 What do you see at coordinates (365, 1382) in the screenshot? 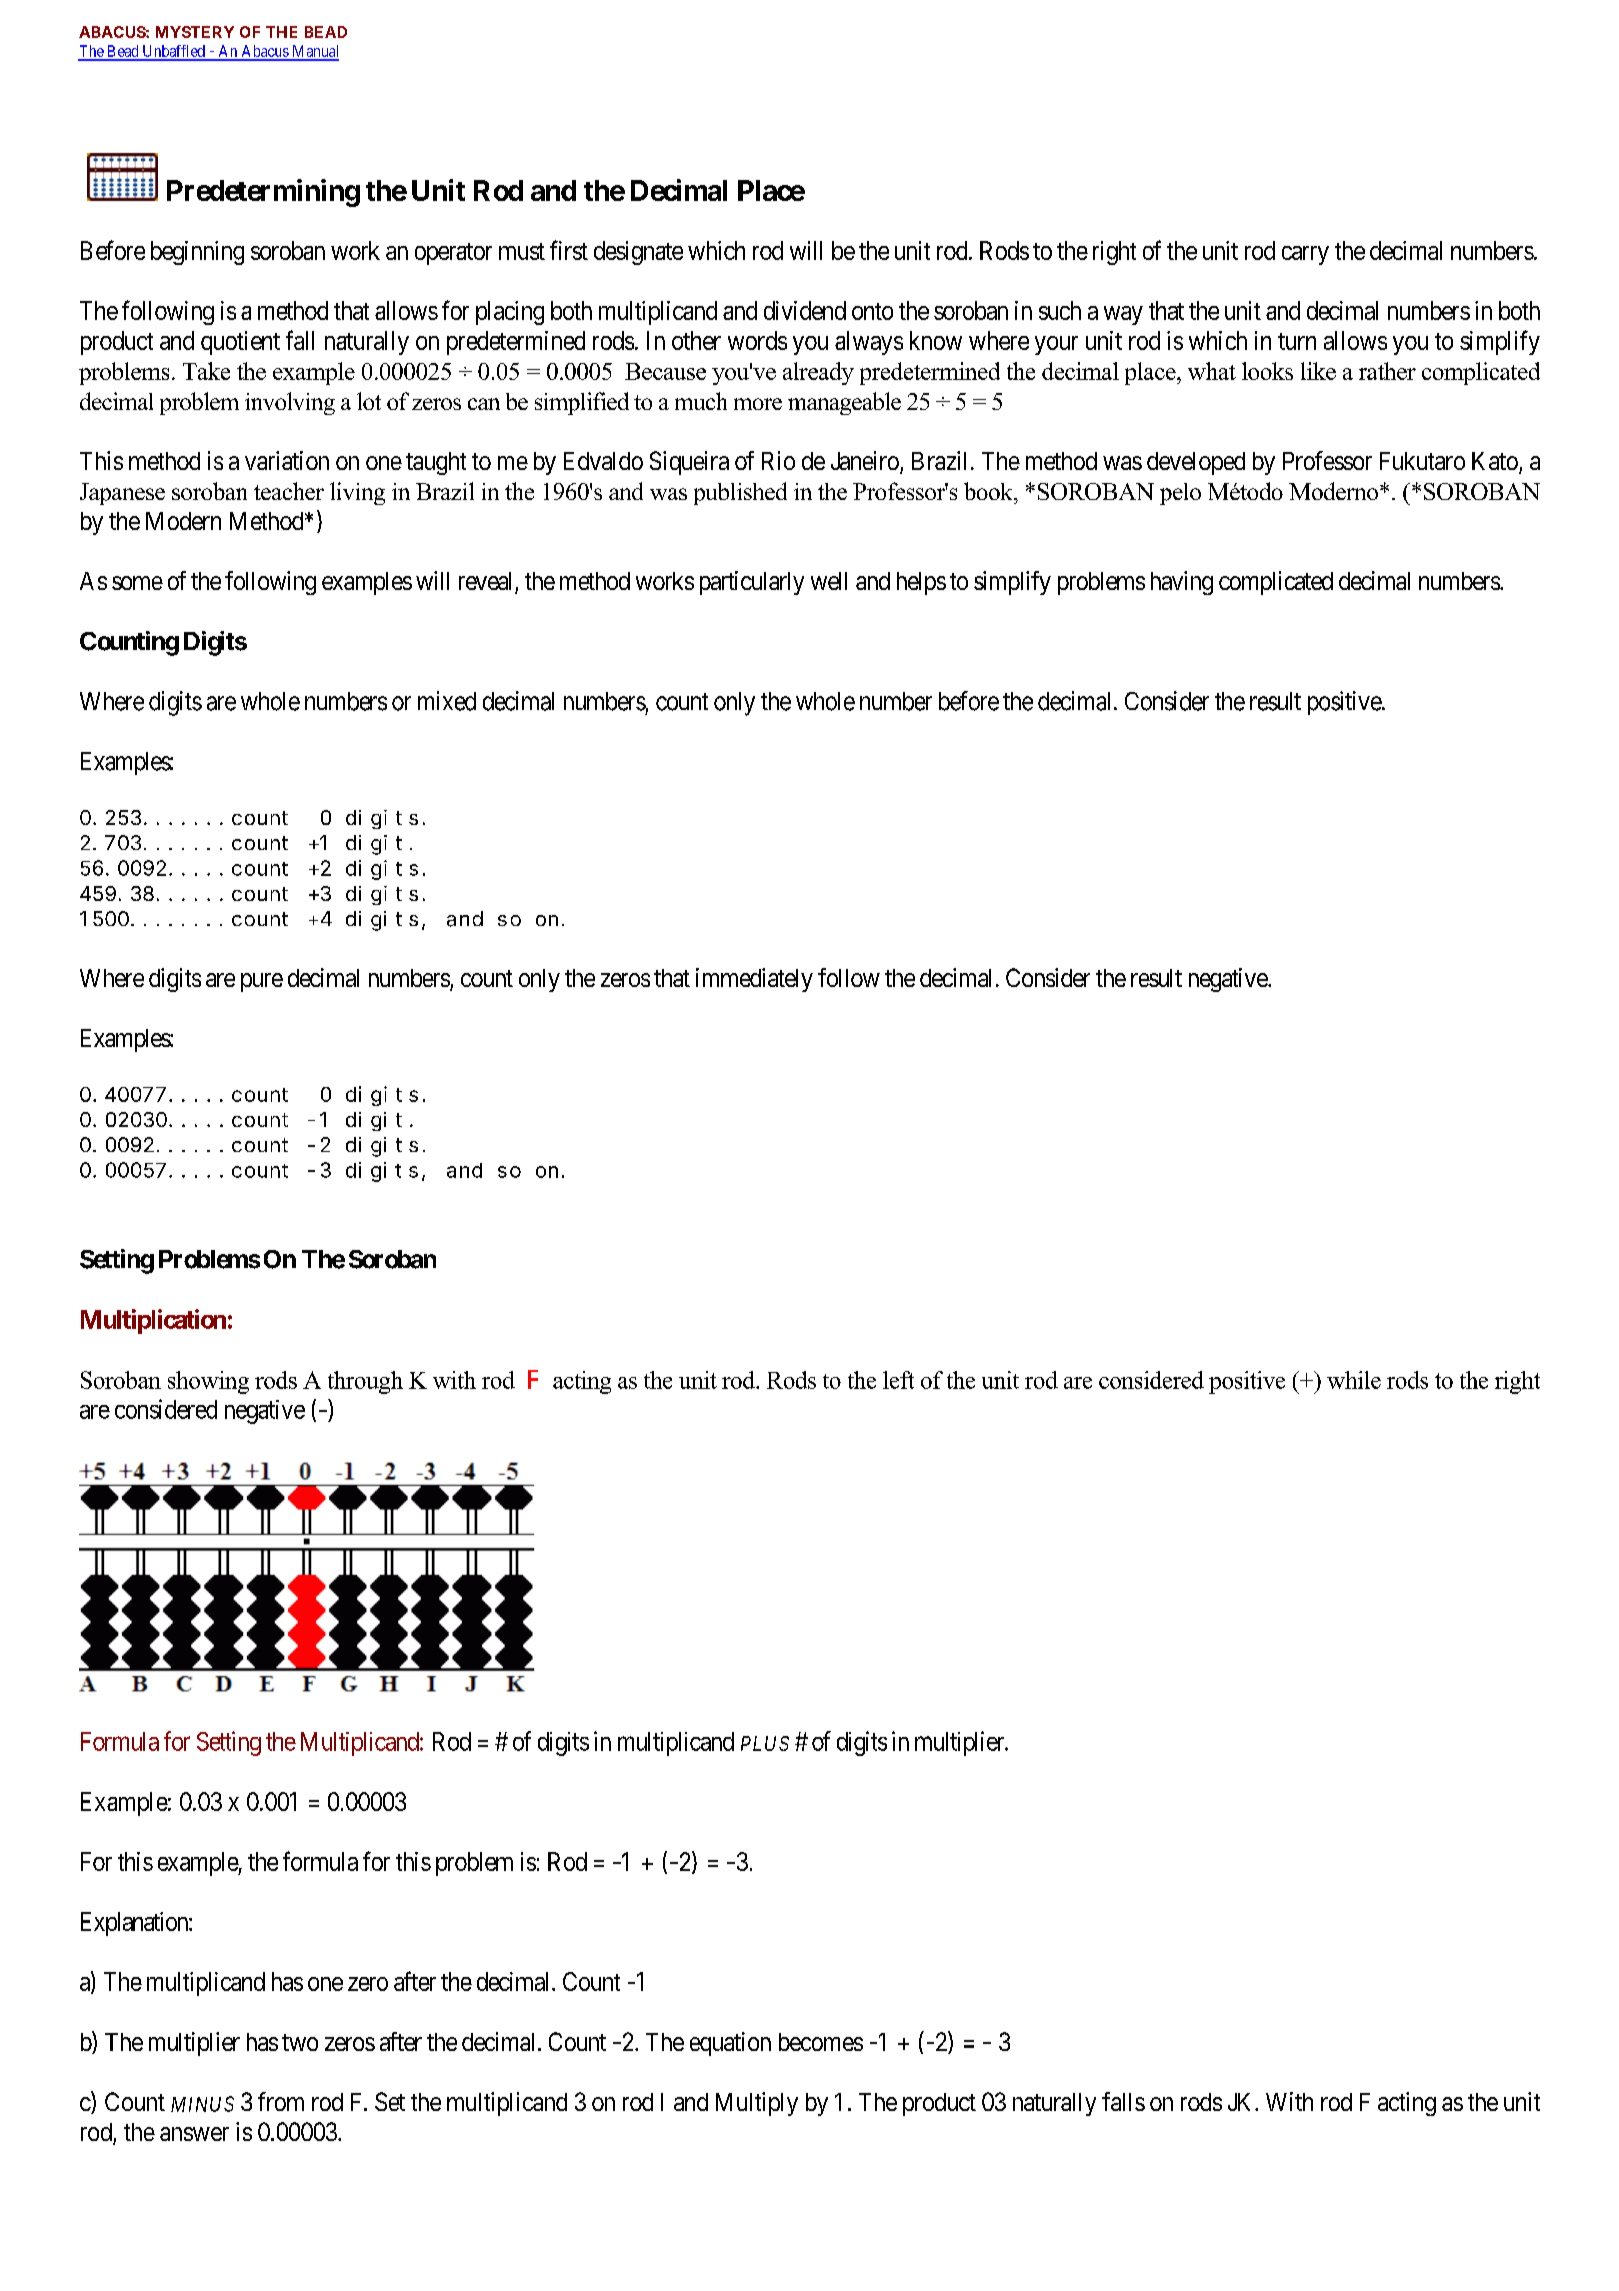
I see `through` at bounding box center [365, 1382].
